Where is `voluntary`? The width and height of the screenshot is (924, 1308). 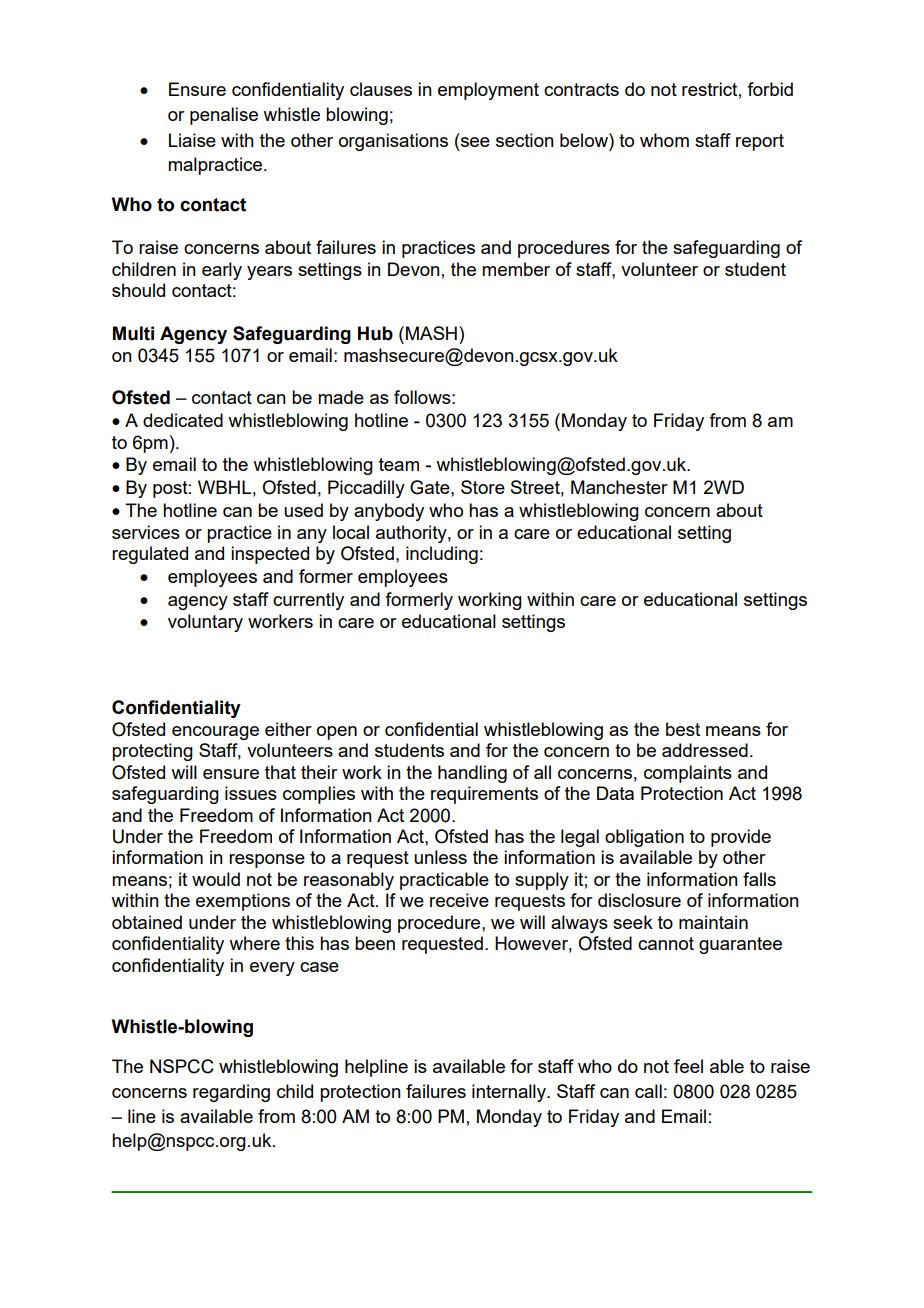 voluntary is located at coordinates (205, 623).
